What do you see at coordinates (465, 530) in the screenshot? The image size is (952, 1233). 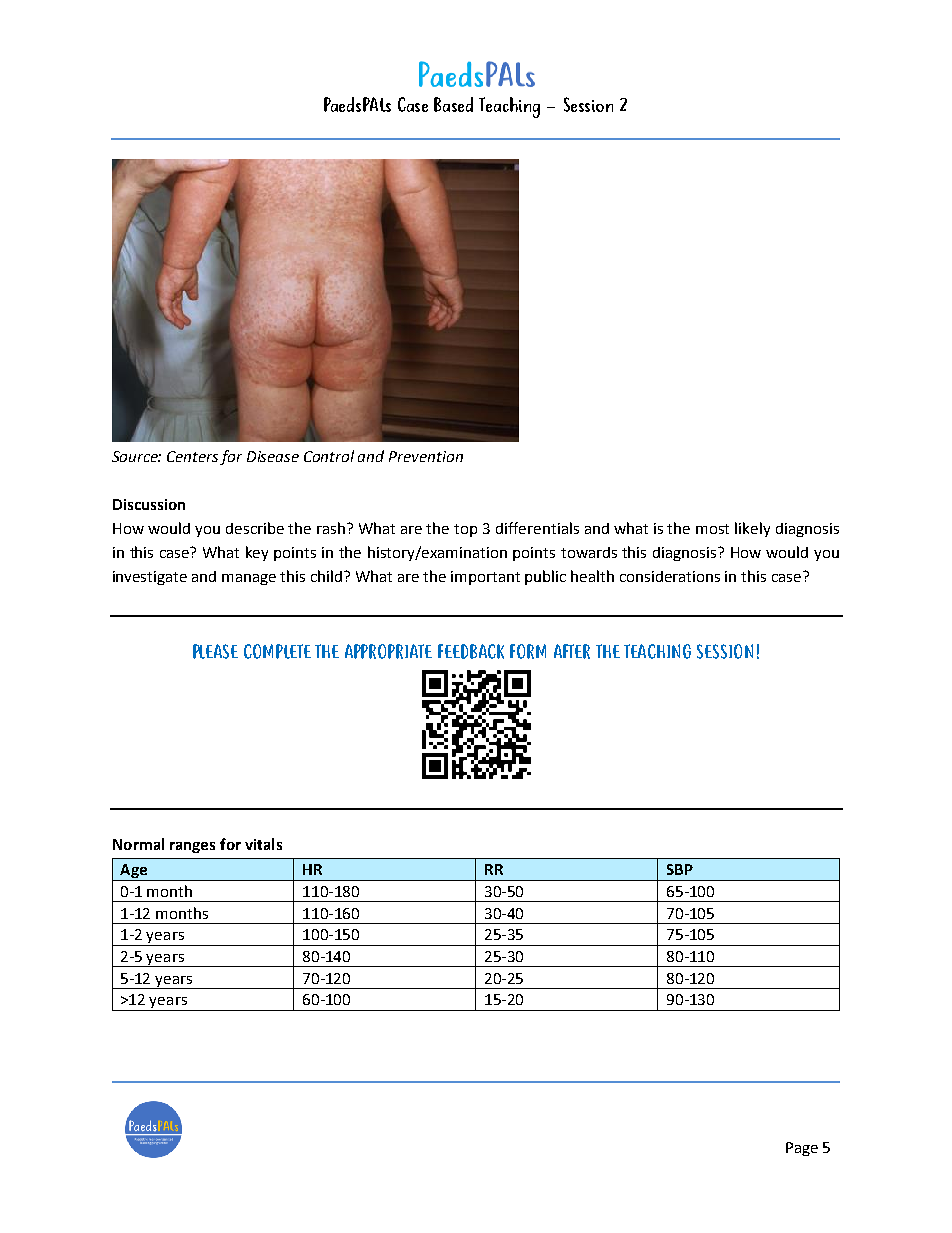 I see `top` at bounding box center [465, 530].
